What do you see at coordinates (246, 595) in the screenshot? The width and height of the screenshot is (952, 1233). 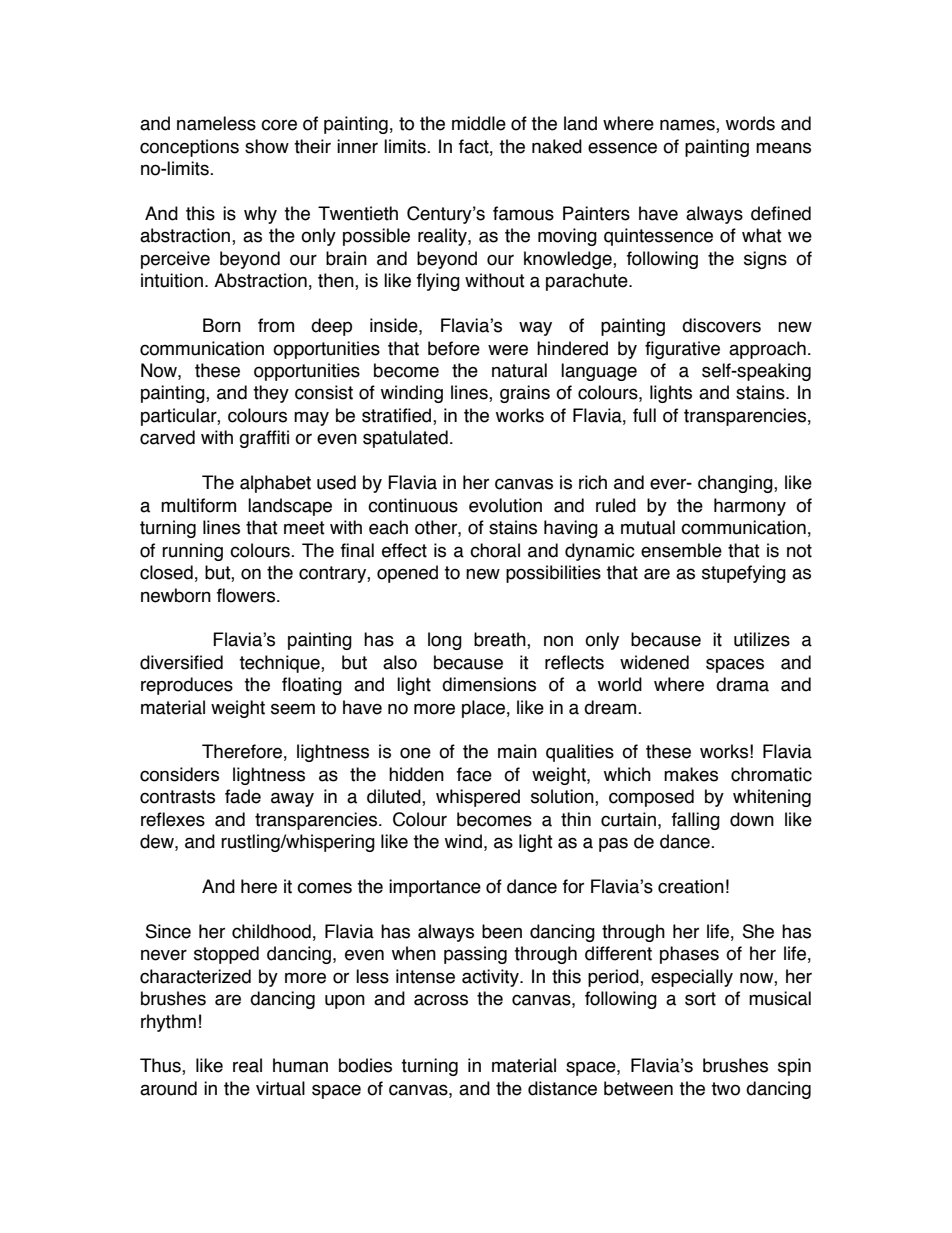 I see `flowers` at bounding box center [246, 595].
